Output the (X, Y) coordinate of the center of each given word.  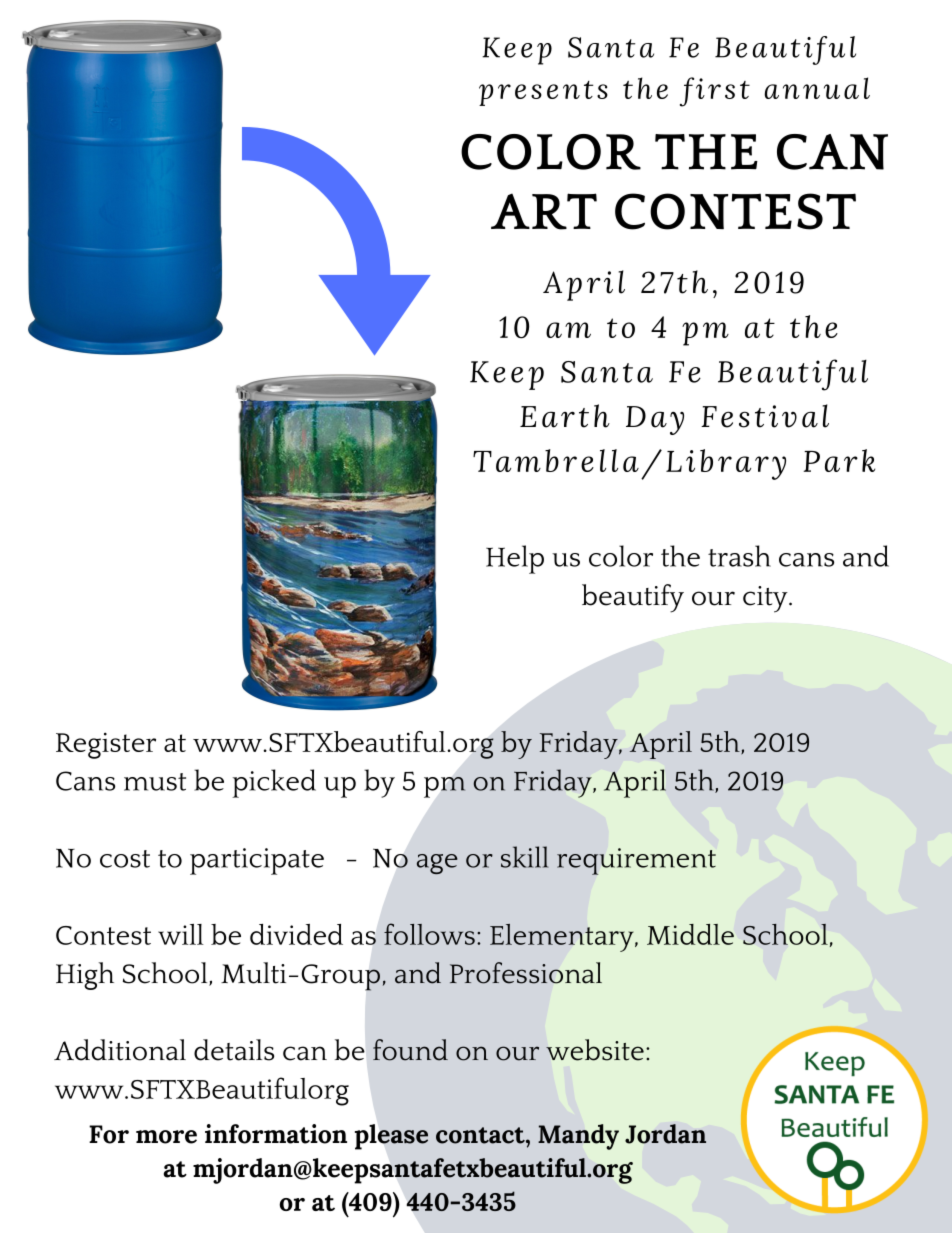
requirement (636, 861)
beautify (633, 598)
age (437, 864)
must (155, 782)
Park (839, 460)
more (166, 1137)
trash (739, 556)
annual (817, 88)
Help (515, 559)
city (766, 599)
